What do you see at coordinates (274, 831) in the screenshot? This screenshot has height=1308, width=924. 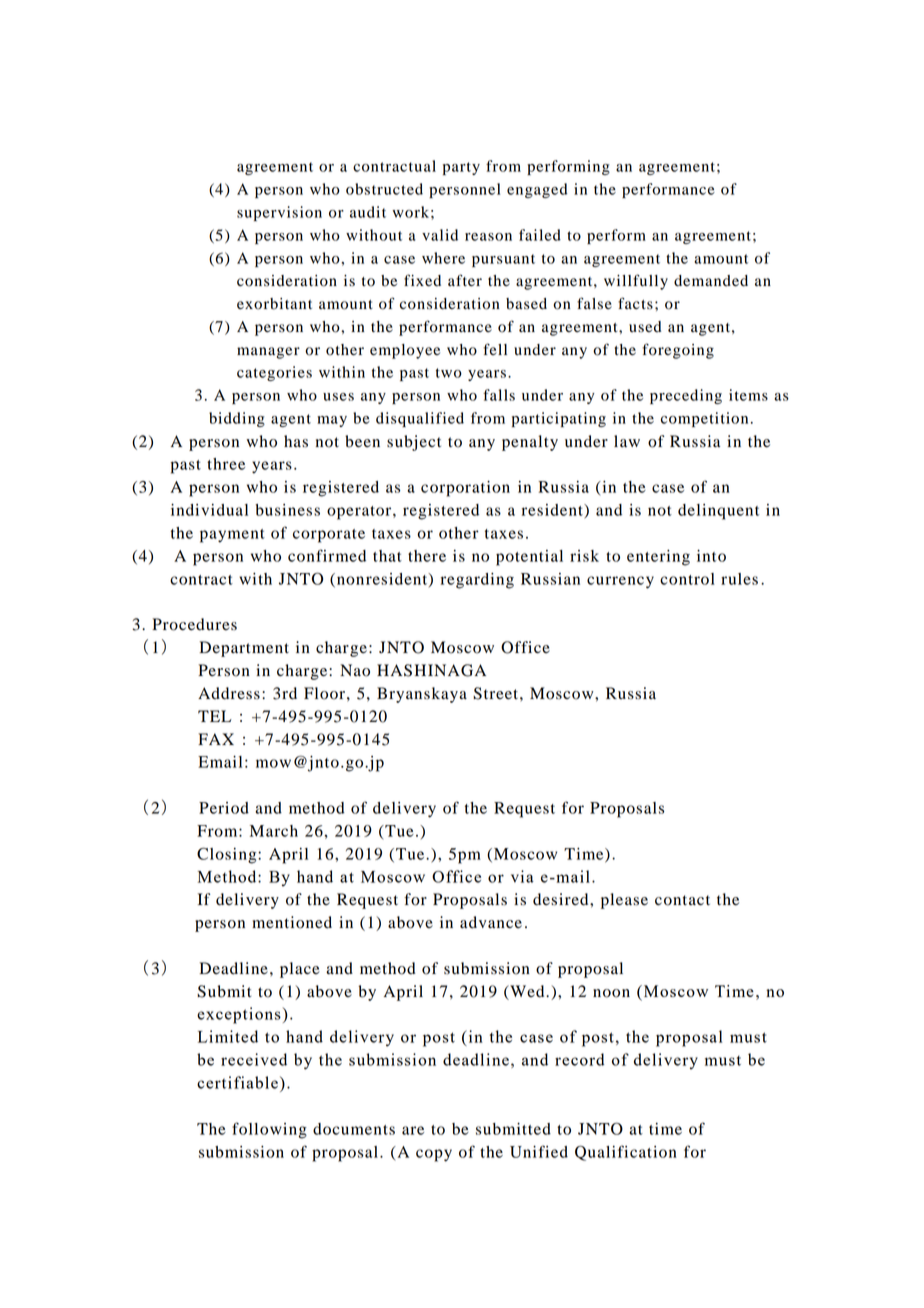 I see `March` at bounding box center [274, 831].
